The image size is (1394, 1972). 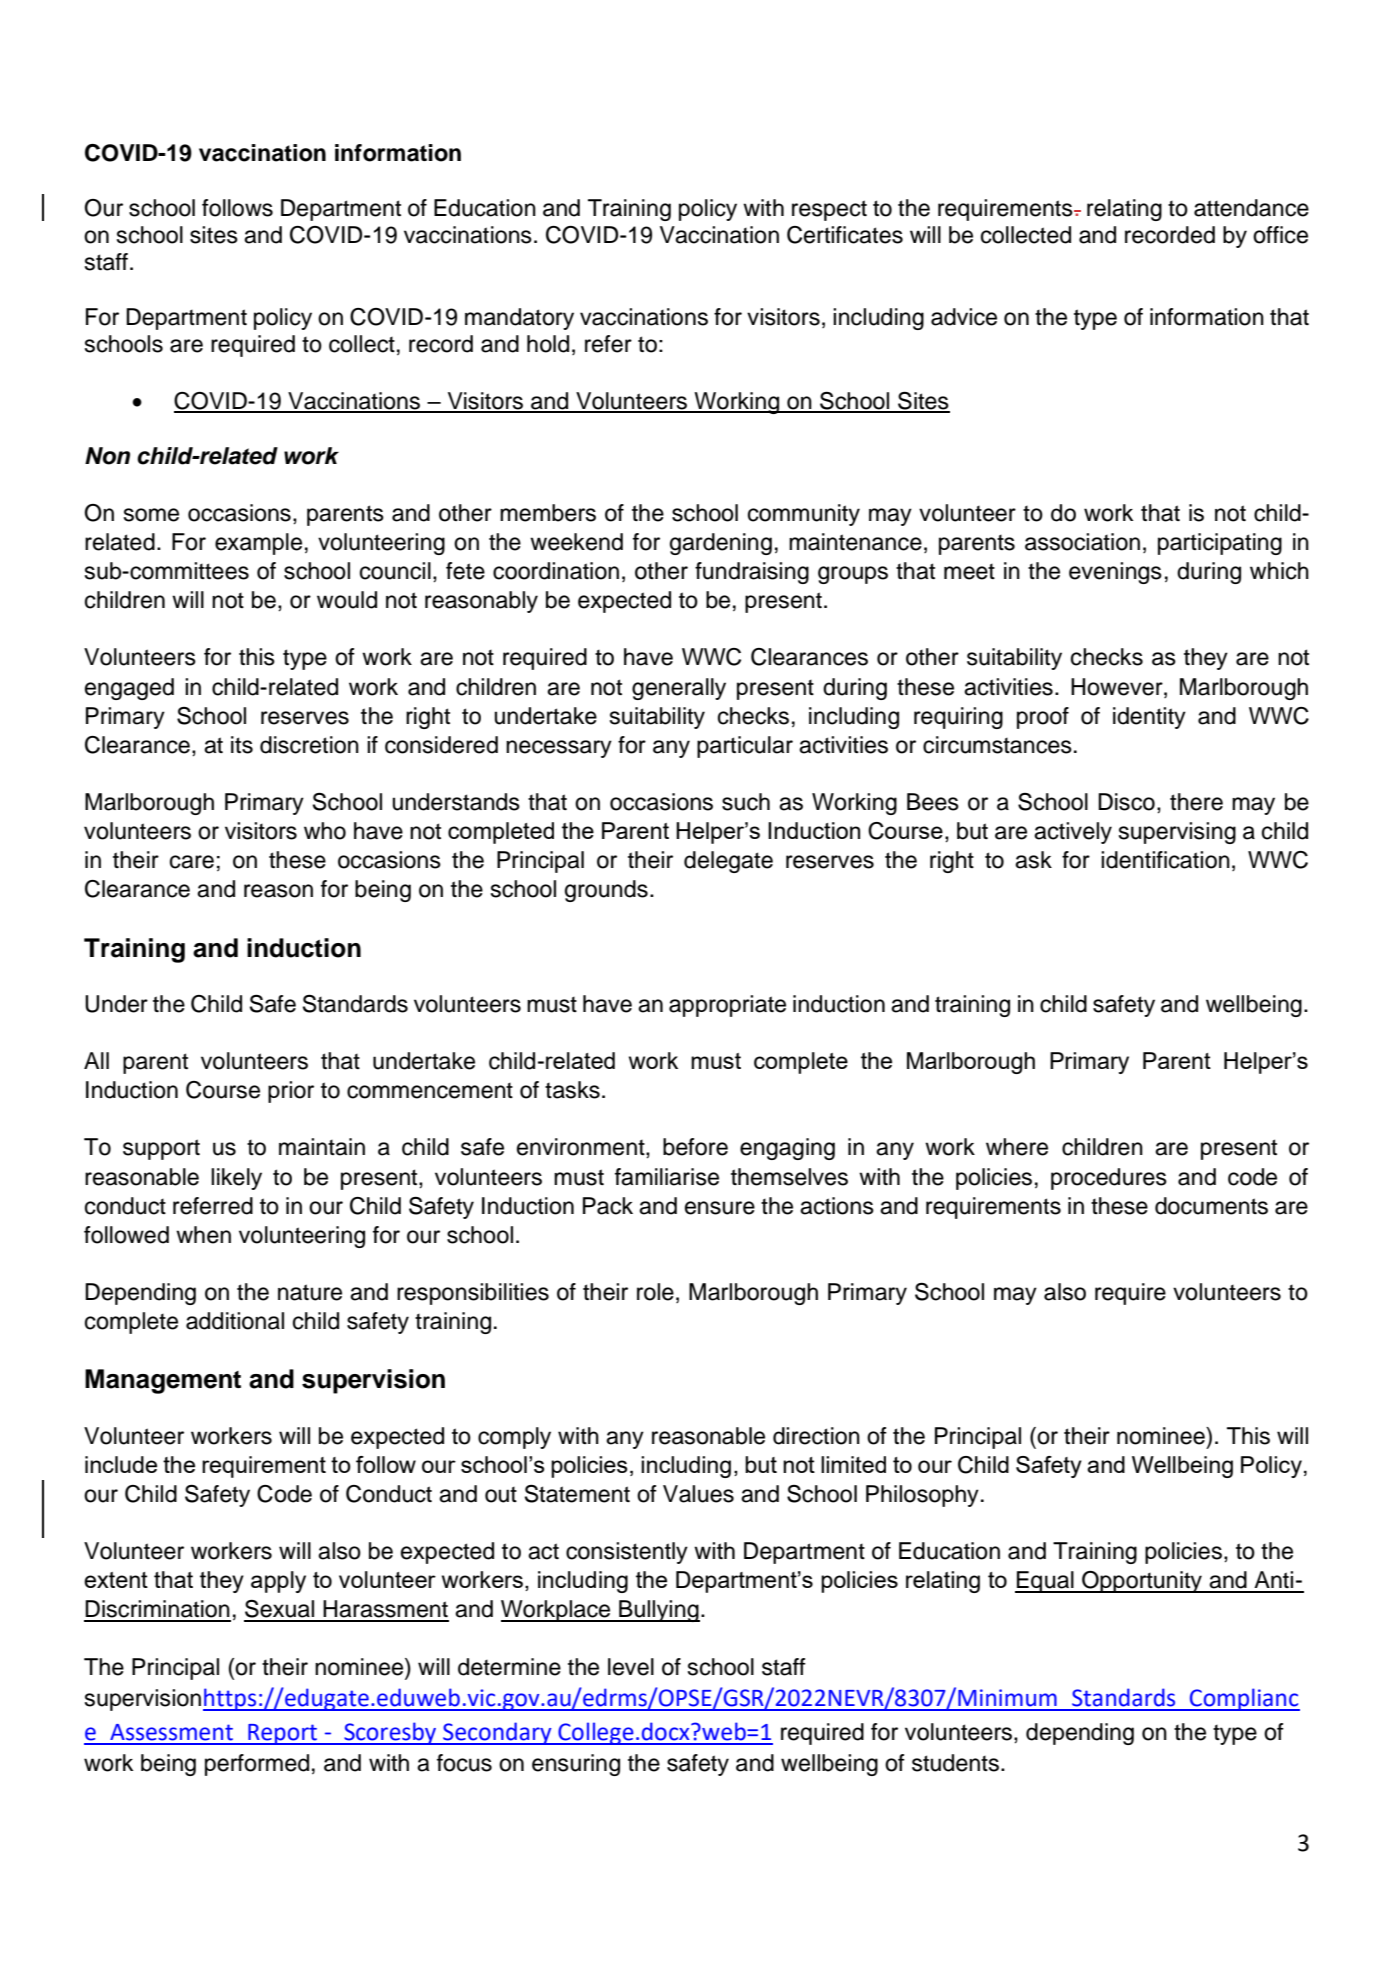 I want to click on identification, so click(x=1165, y=860).
